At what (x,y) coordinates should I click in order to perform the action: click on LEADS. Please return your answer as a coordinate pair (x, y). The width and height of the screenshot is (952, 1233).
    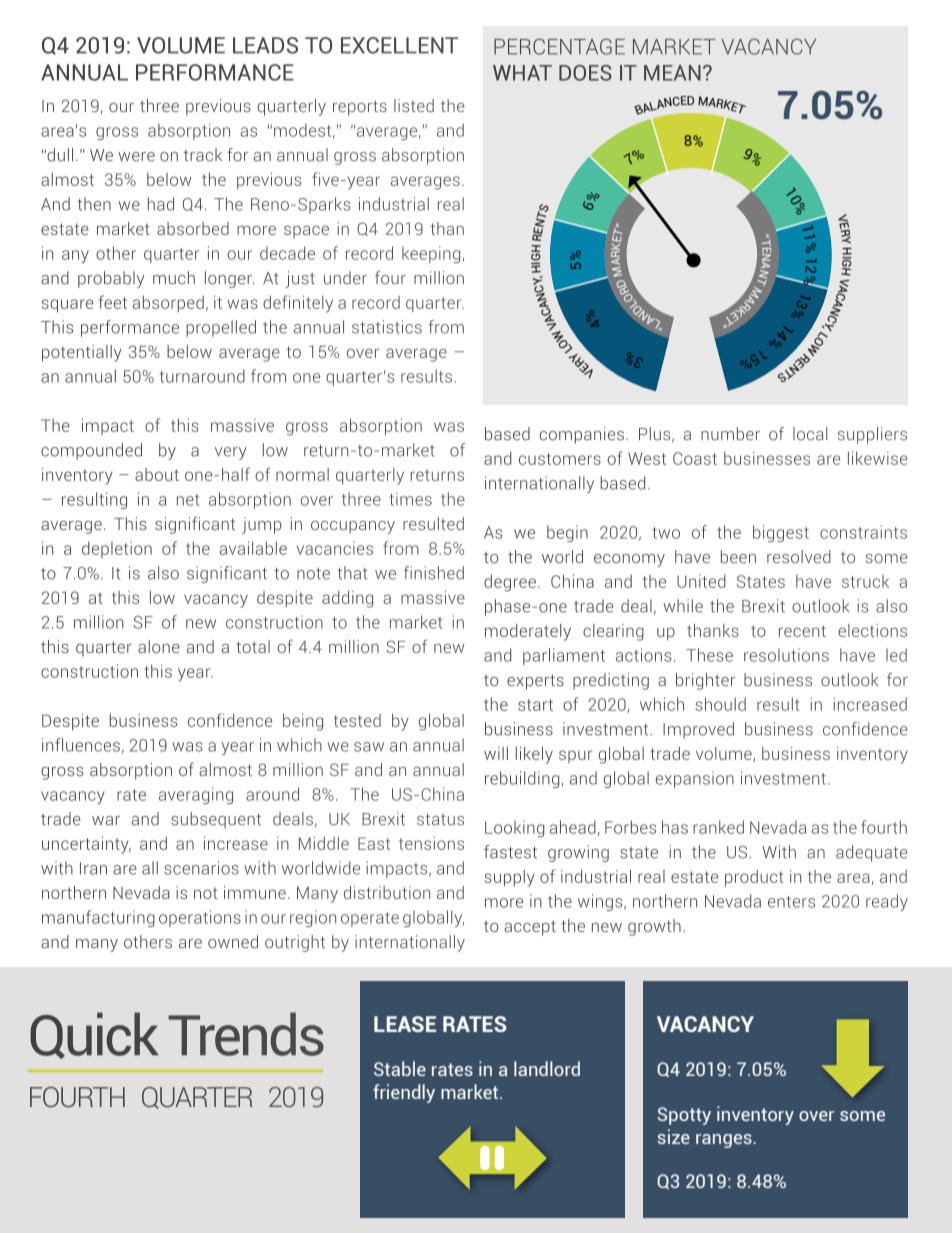
    Looking at the image, I should click on (265, 45).
